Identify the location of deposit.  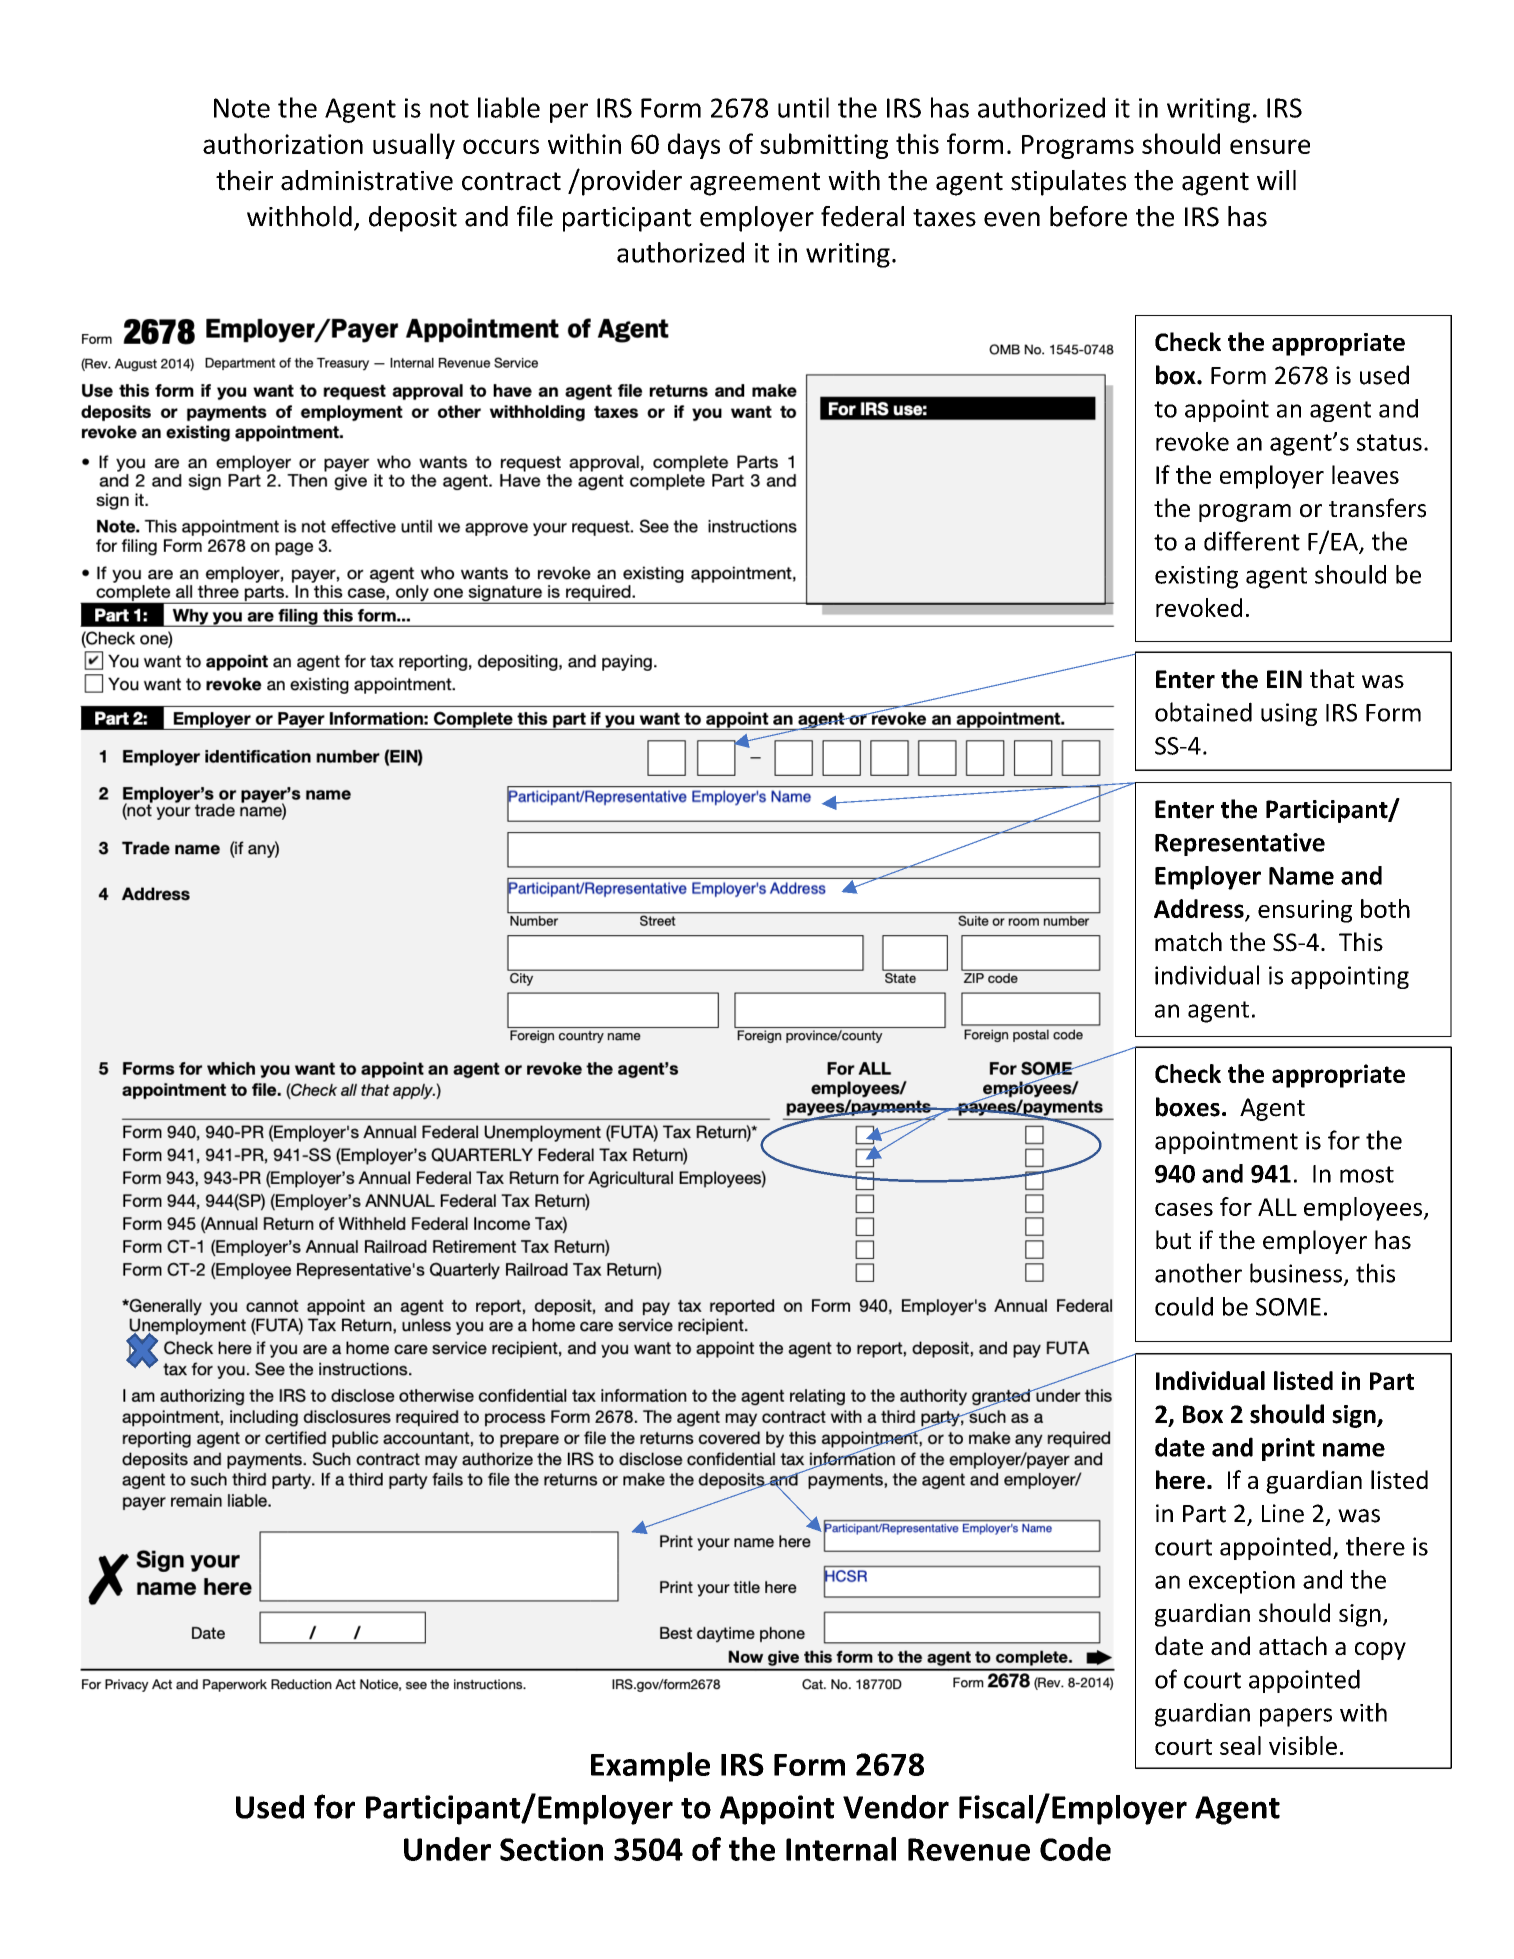
(413, 219).
